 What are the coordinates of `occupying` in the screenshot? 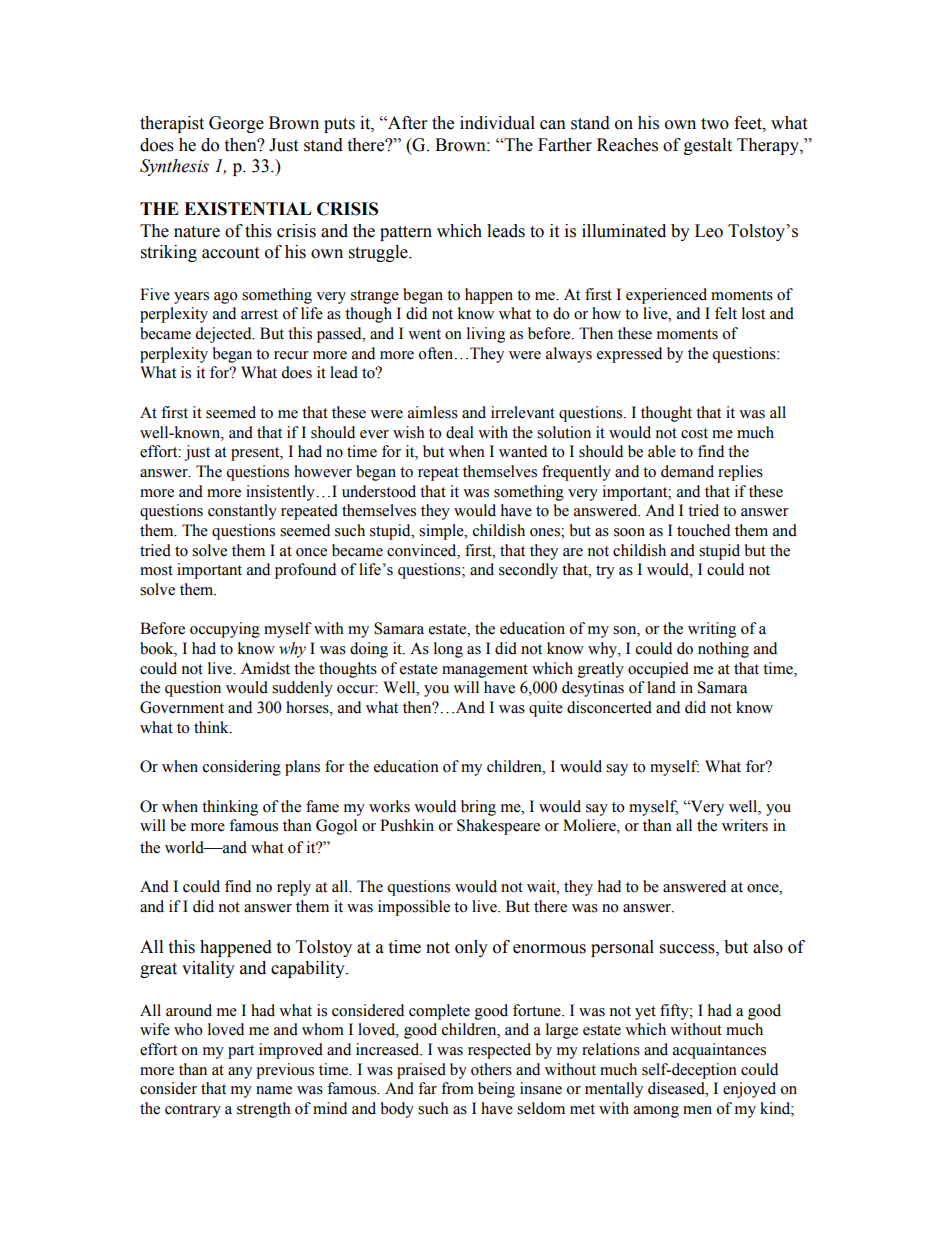 It's located at (225, 630).
